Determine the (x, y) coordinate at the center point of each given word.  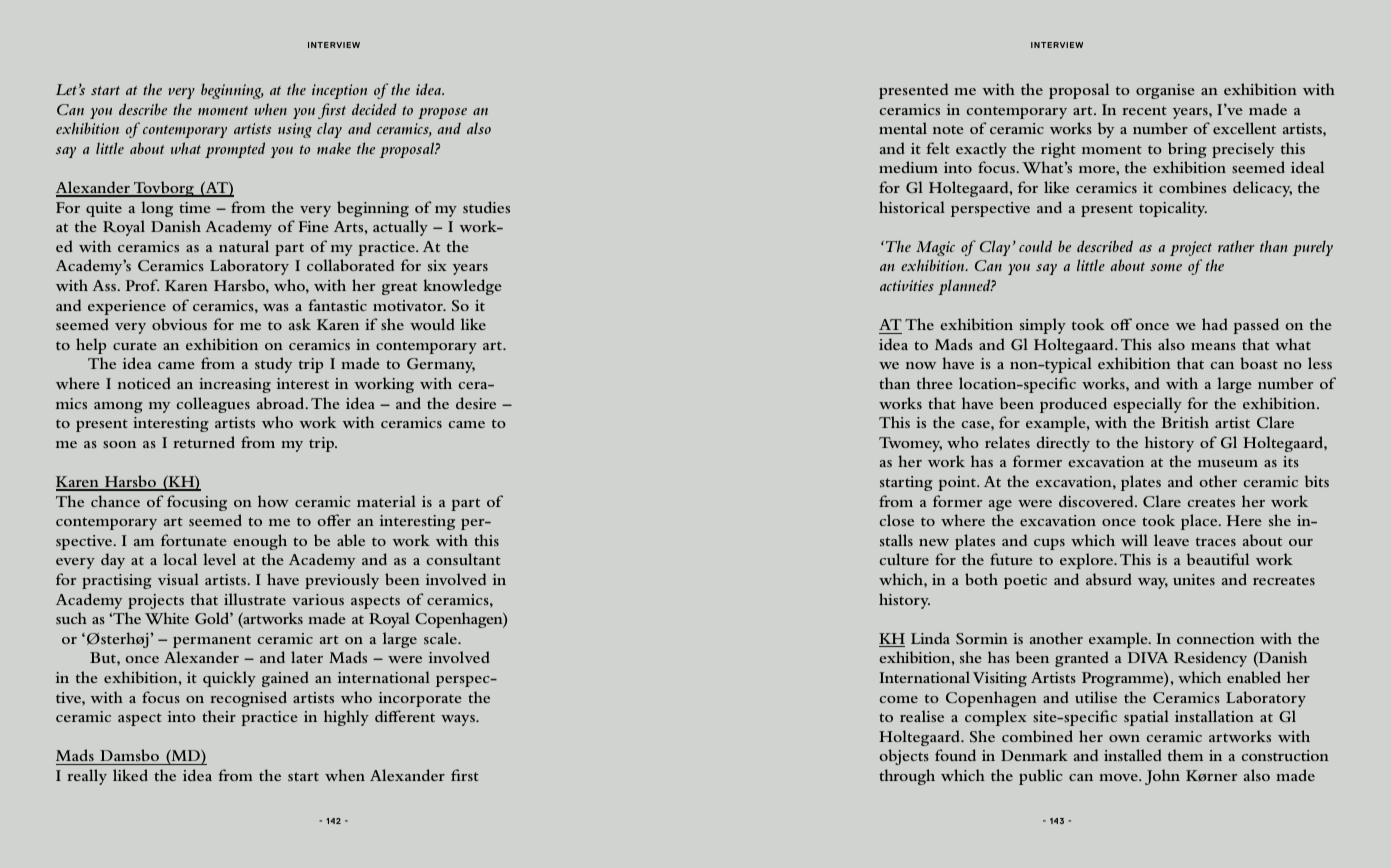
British (1185, 422)
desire (476, 403)
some (1166, 267)
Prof (143, 285)
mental (903, 128)
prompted (235, 150)
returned (204, 442)
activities (907, 285)
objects (904, 757)
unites (1194, 579)
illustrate (255, 599)
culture (904, 559)
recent (1144, 110)
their (219, 716)
